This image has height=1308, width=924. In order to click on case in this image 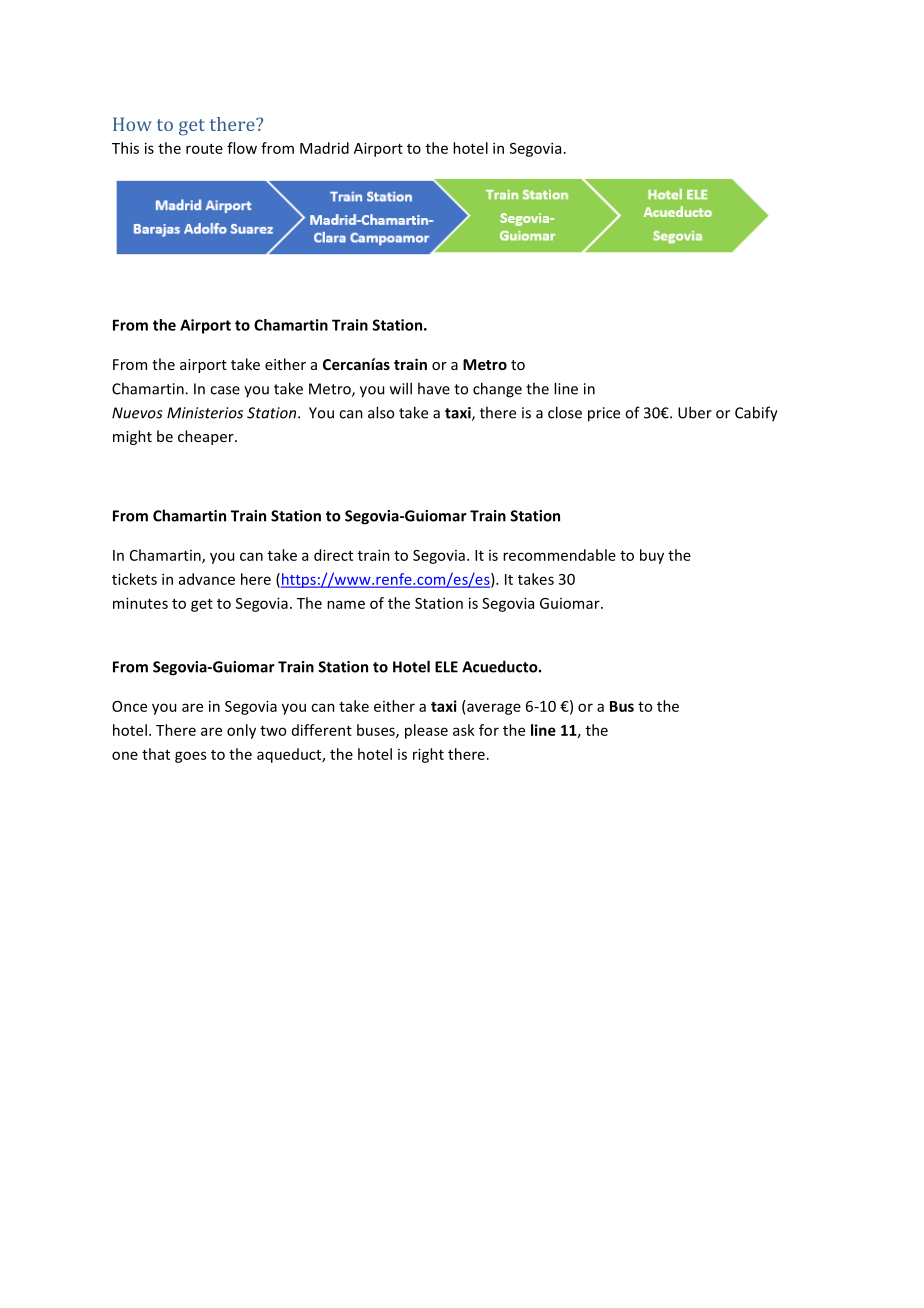, I will do `click(225, 390)`.
